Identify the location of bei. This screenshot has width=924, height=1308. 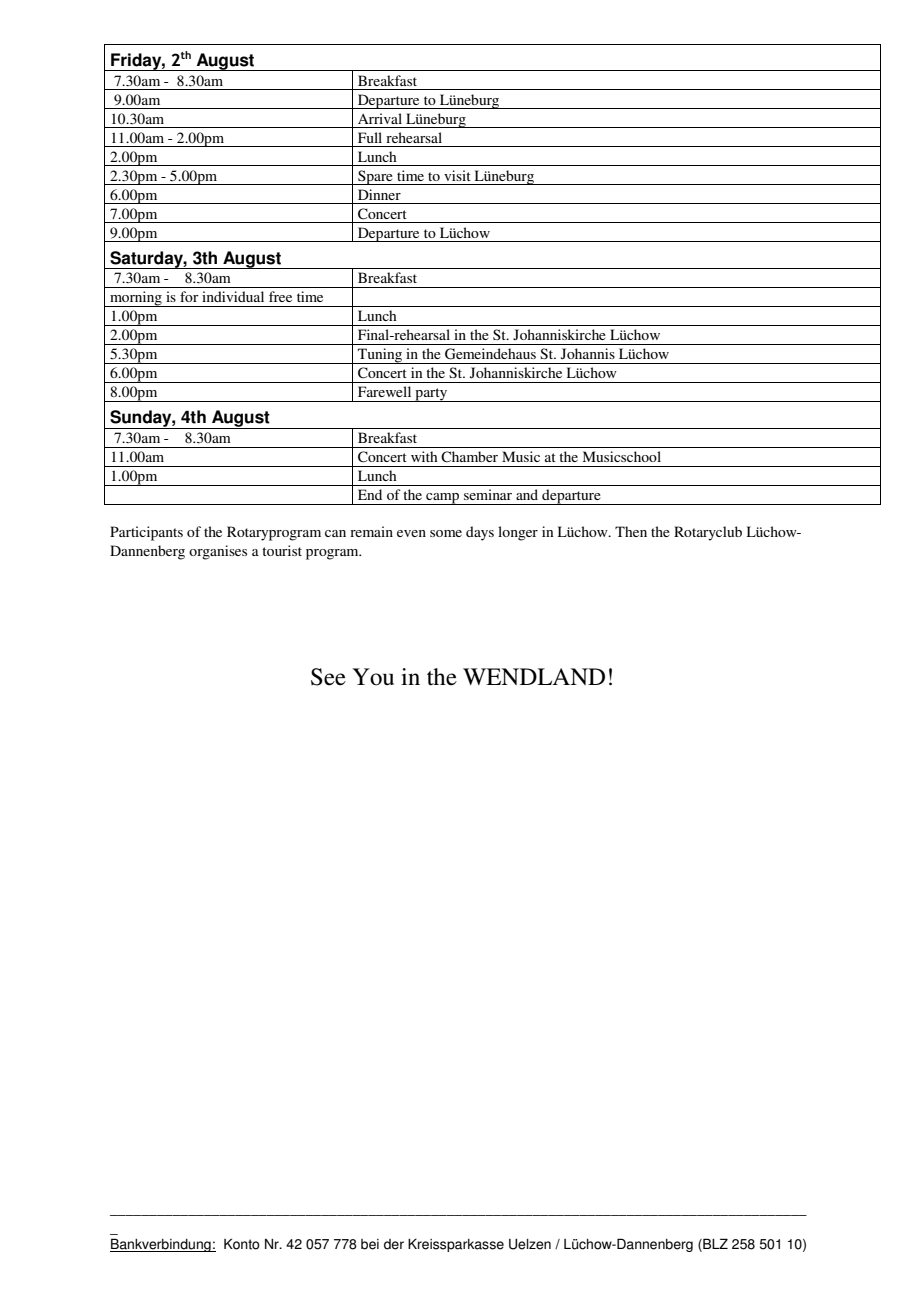
(370, 1244).
